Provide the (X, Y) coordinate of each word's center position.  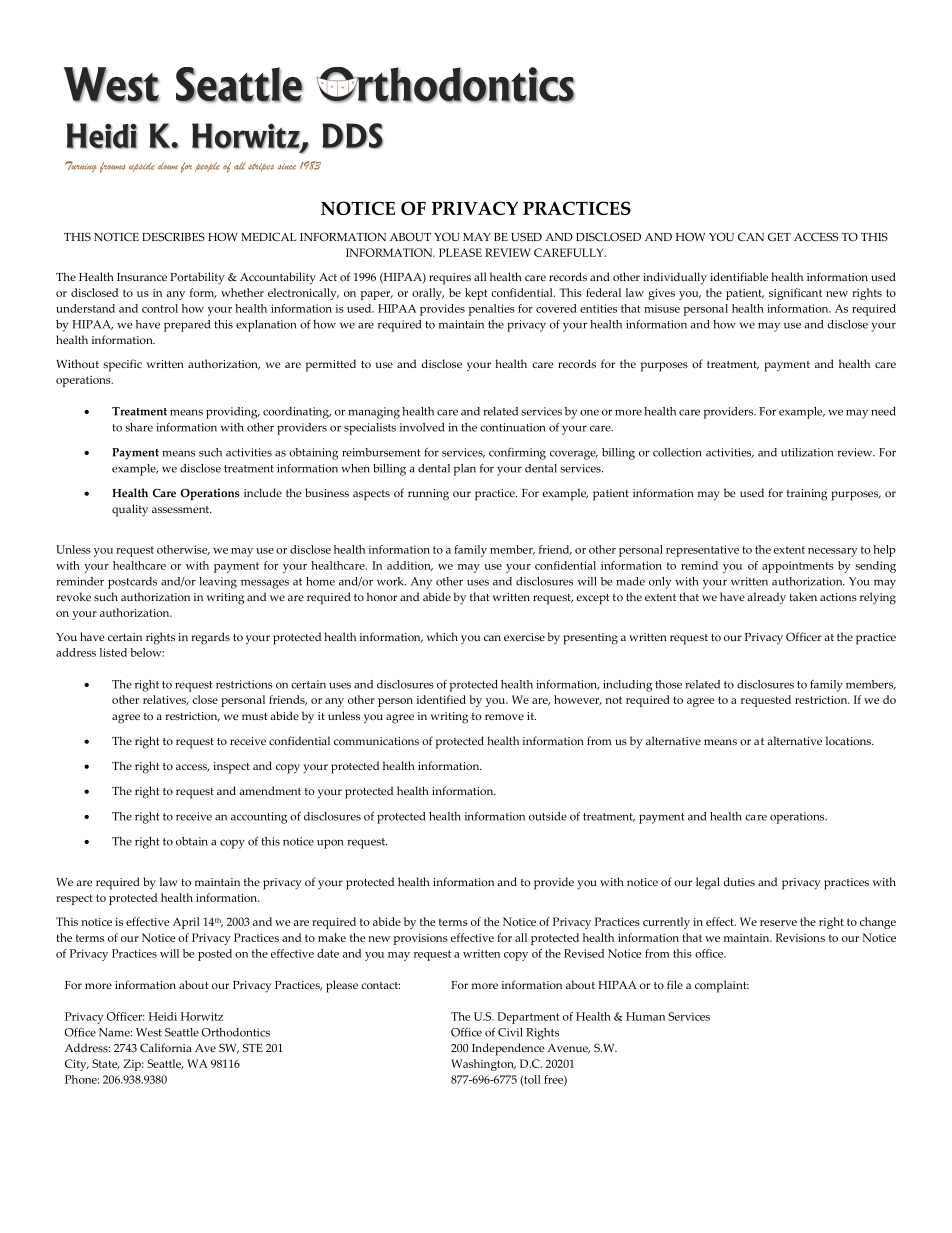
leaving (218, 583)
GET (779, 237)
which (442, 636)
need (883, 411)
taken (803, 596)
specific (122, 365)
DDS (352, 136)
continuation (513, 427)
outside (548, 816)
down (168, 166)
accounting (259, 818)
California (165, 1047)
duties (739, 881)
